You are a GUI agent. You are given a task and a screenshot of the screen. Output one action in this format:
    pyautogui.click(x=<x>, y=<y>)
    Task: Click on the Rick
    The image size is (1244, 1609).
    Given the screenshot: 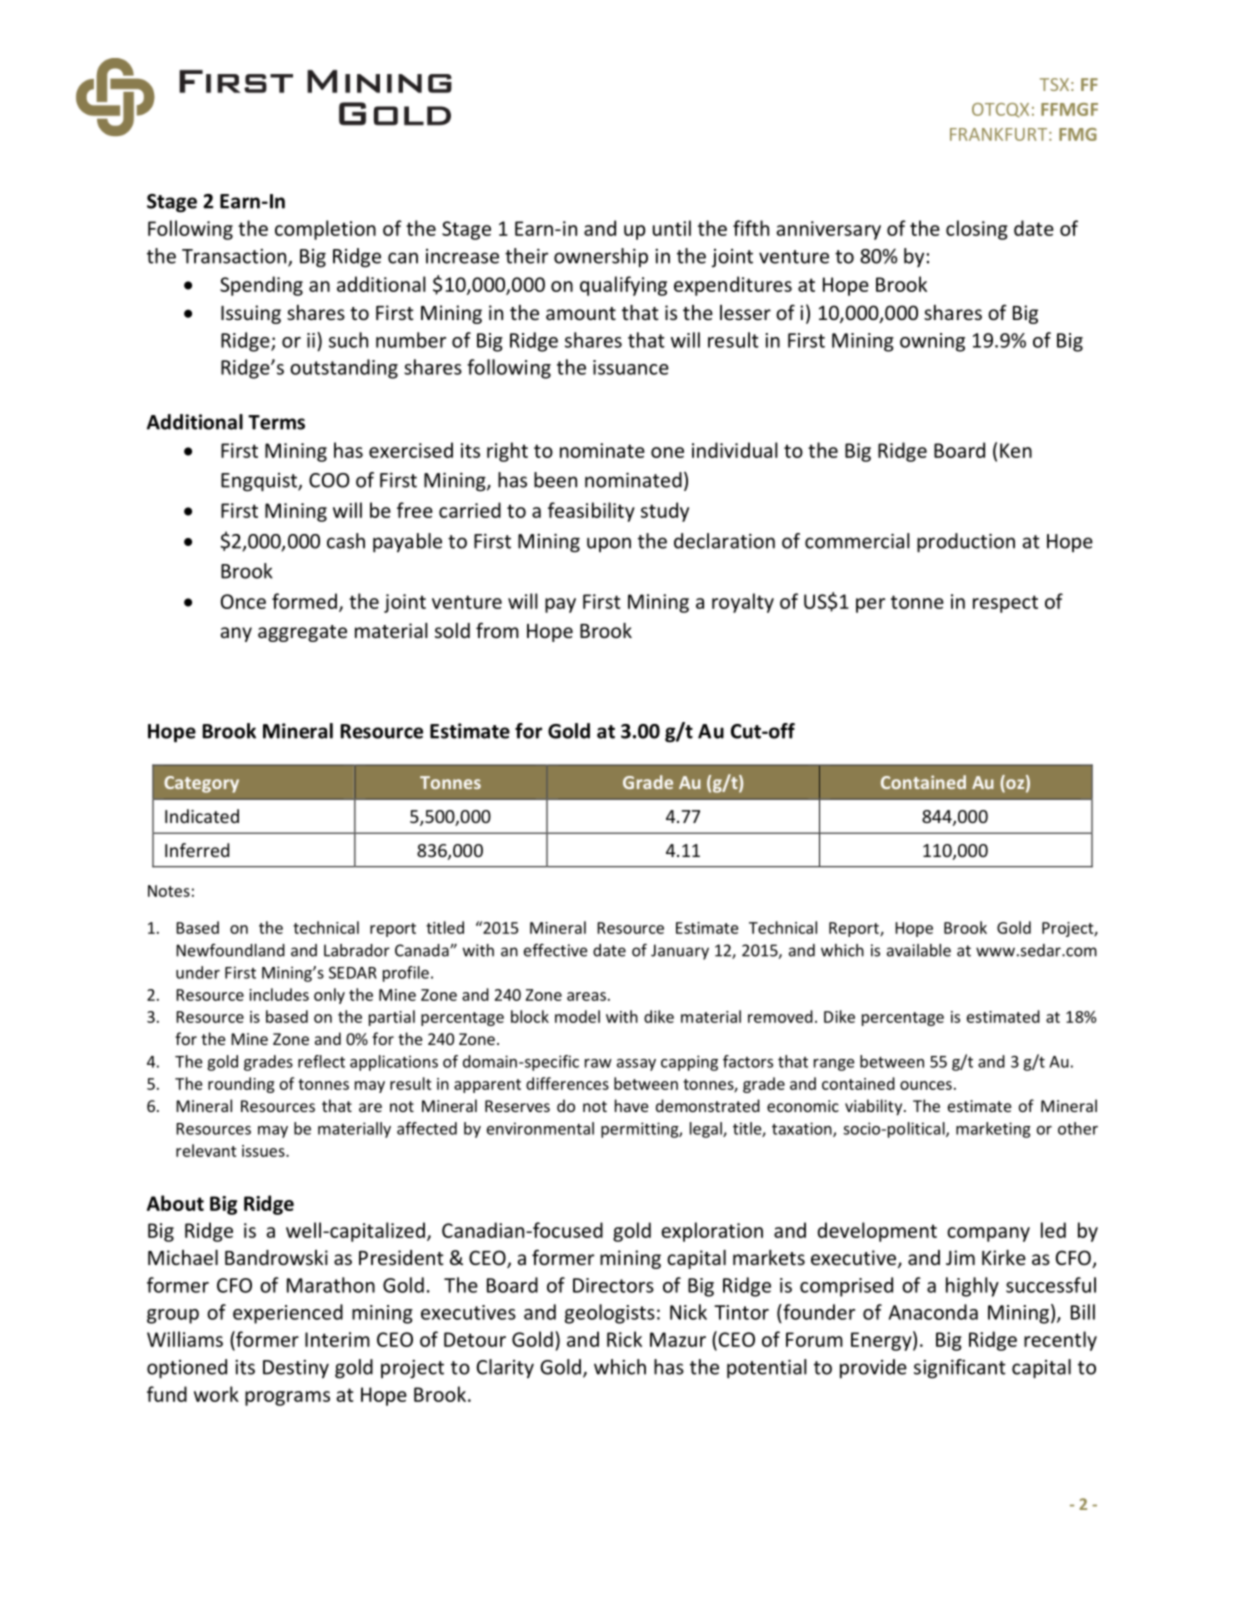 What is the action you would take?
    pyautogui.click(x=624, y=1339)
